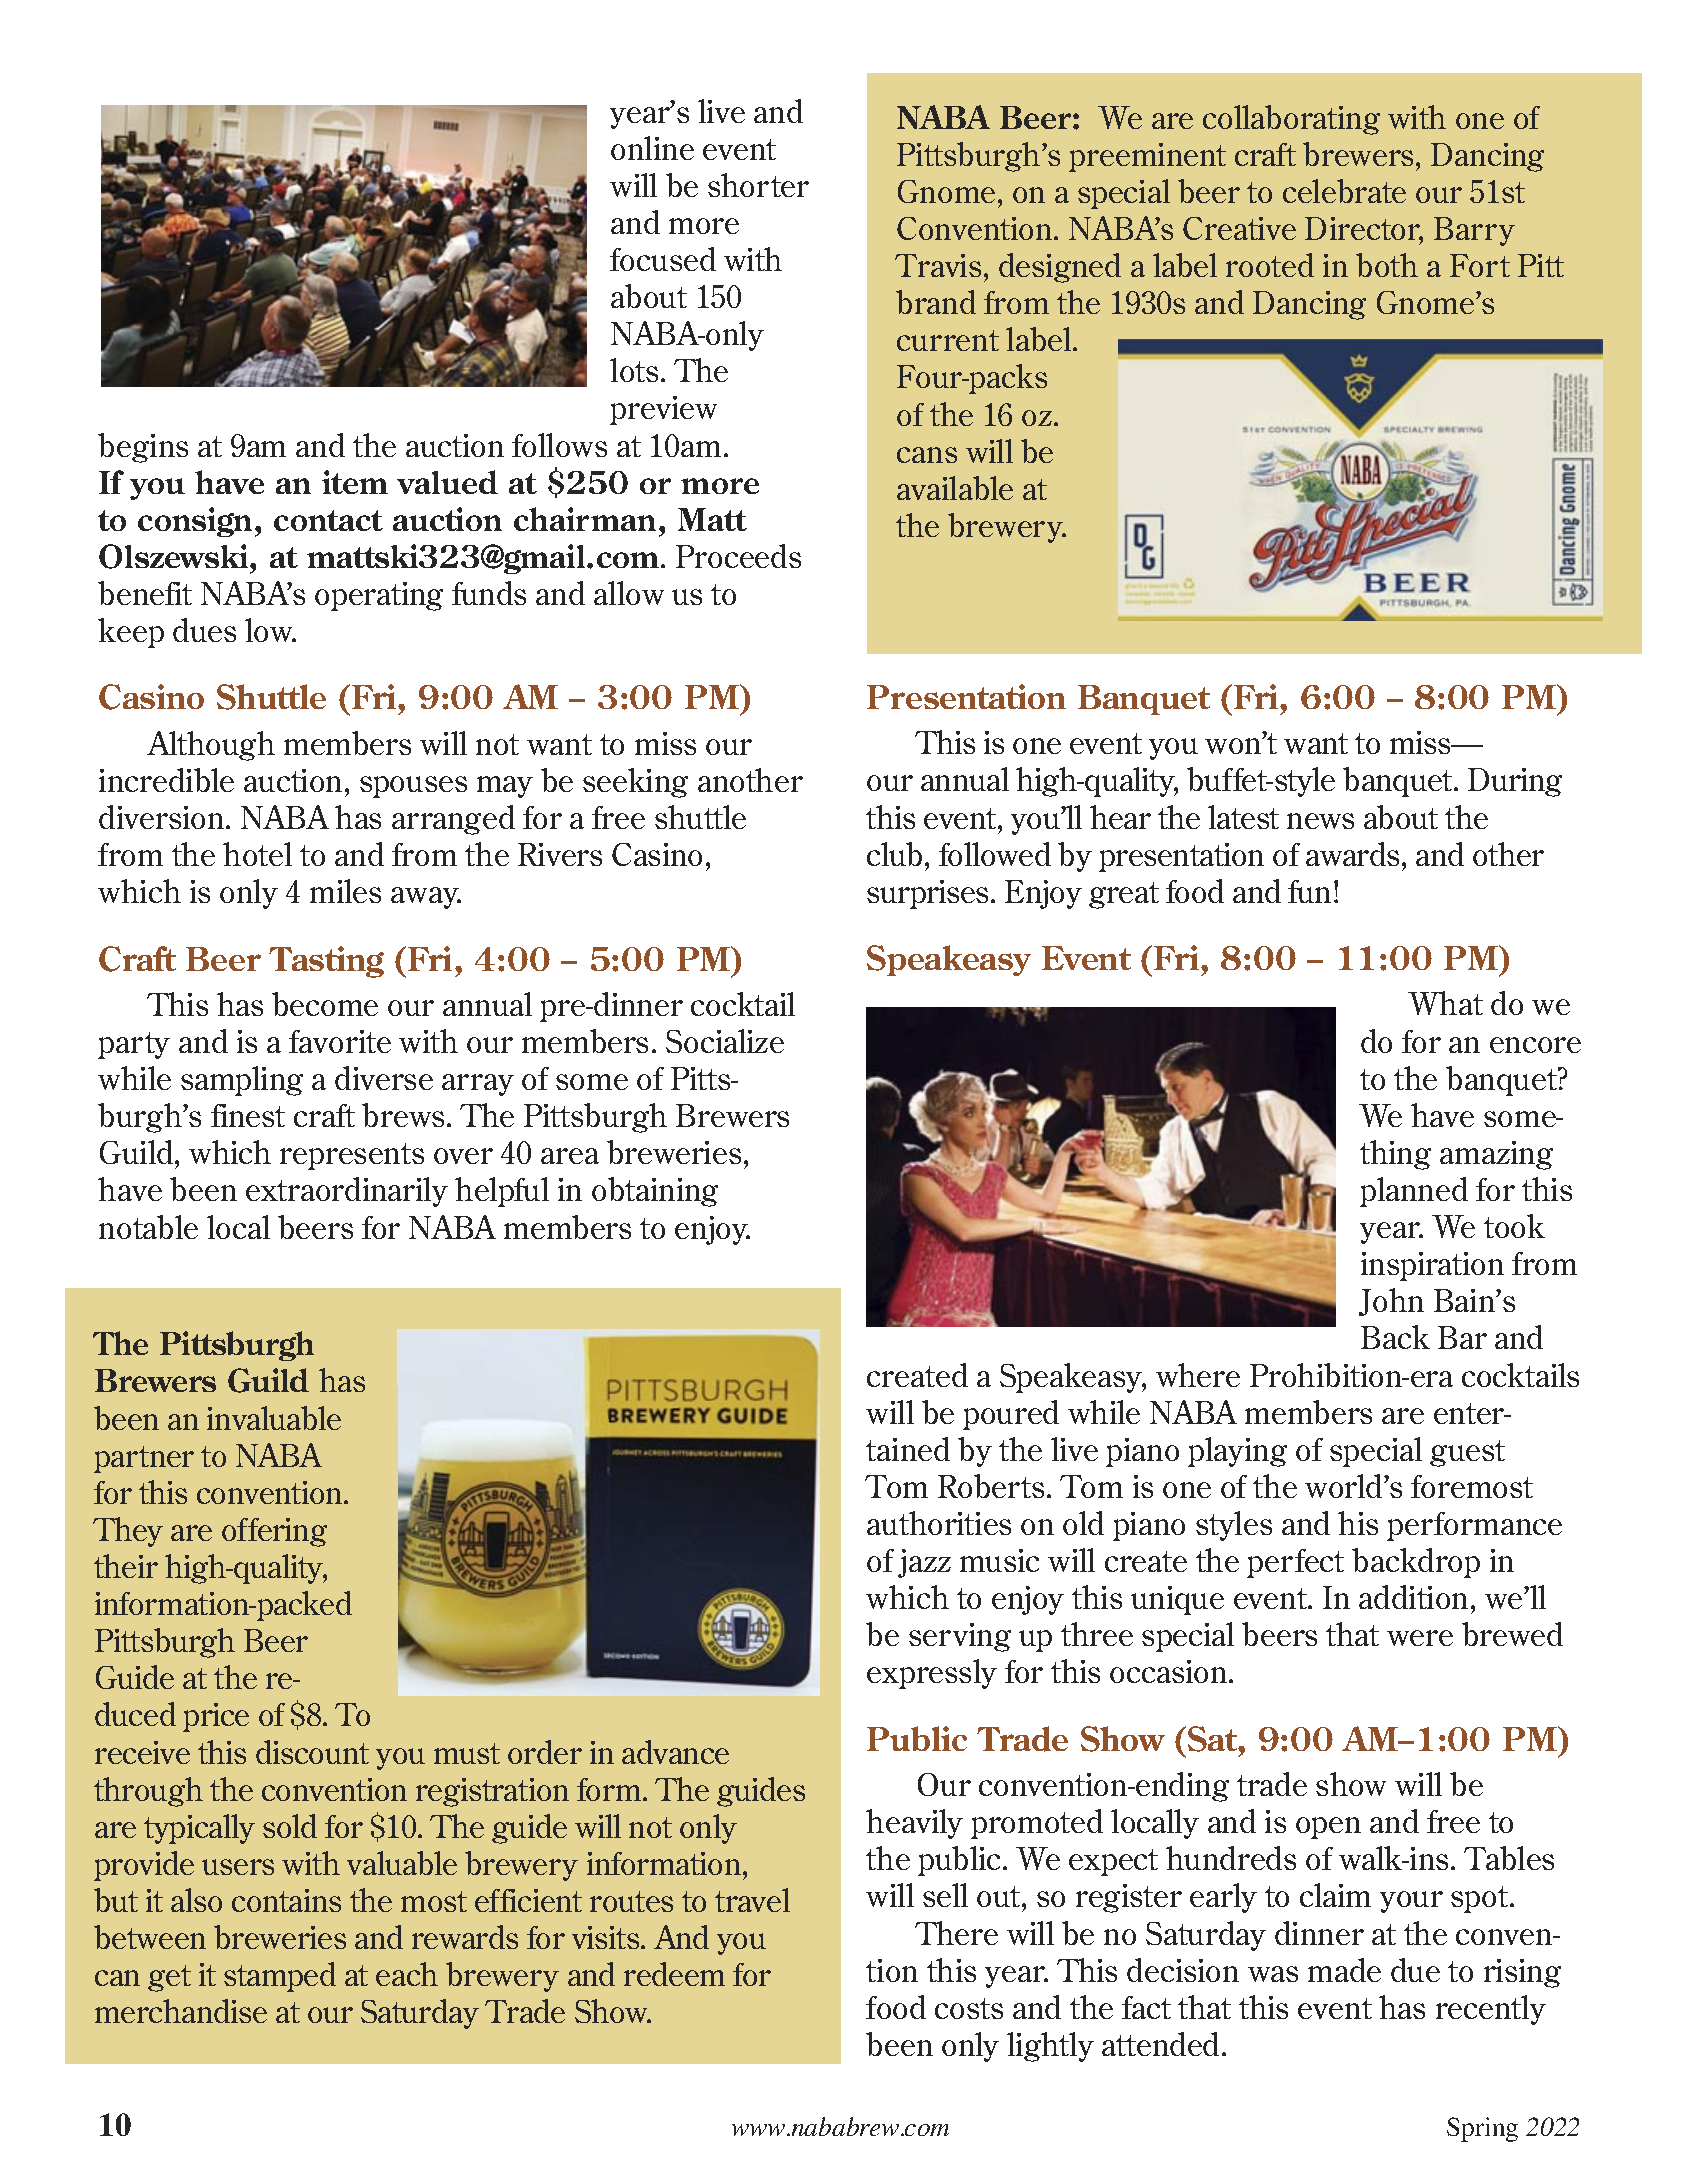  What do you see at coordinates (1414, 1192) in the page?
I see `planned` at bounding box center [1414, 1192].
